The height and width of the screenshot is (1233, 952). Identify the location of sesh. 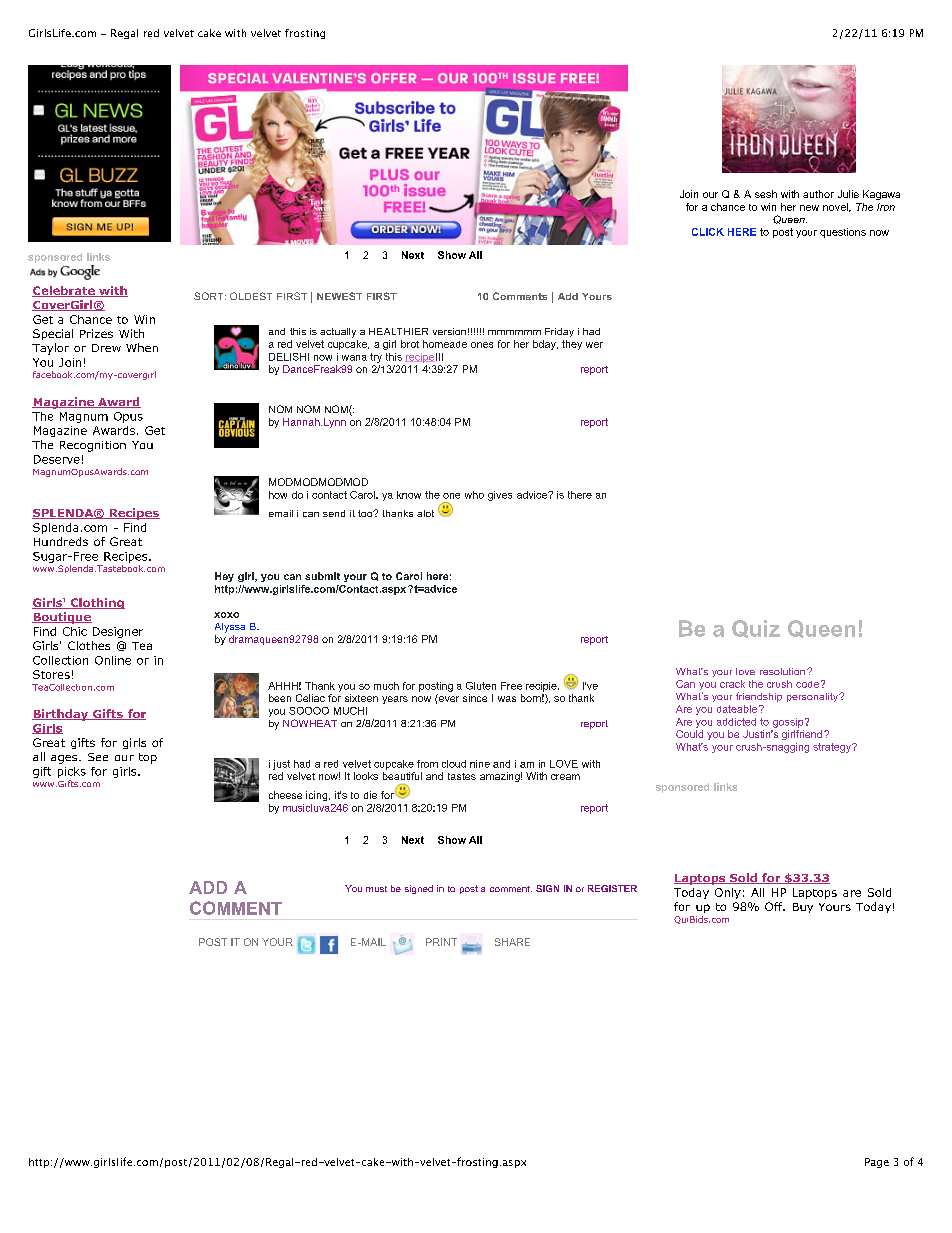
(766, 194).
